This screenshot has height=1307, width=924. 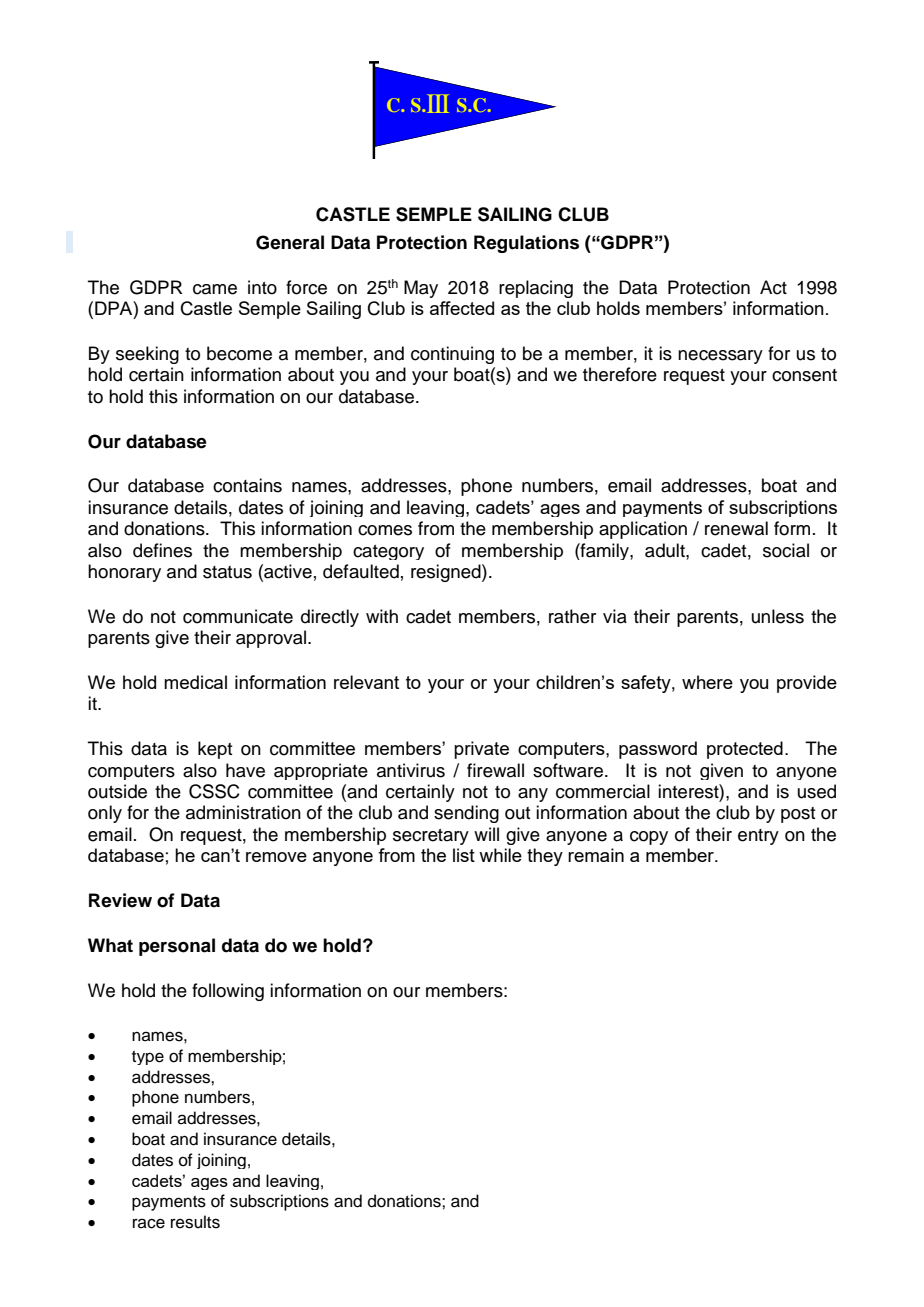 What do you see at coordinates (149, 1223) in the screenshot?
I see `race` at bounding box center [149, 1223].
